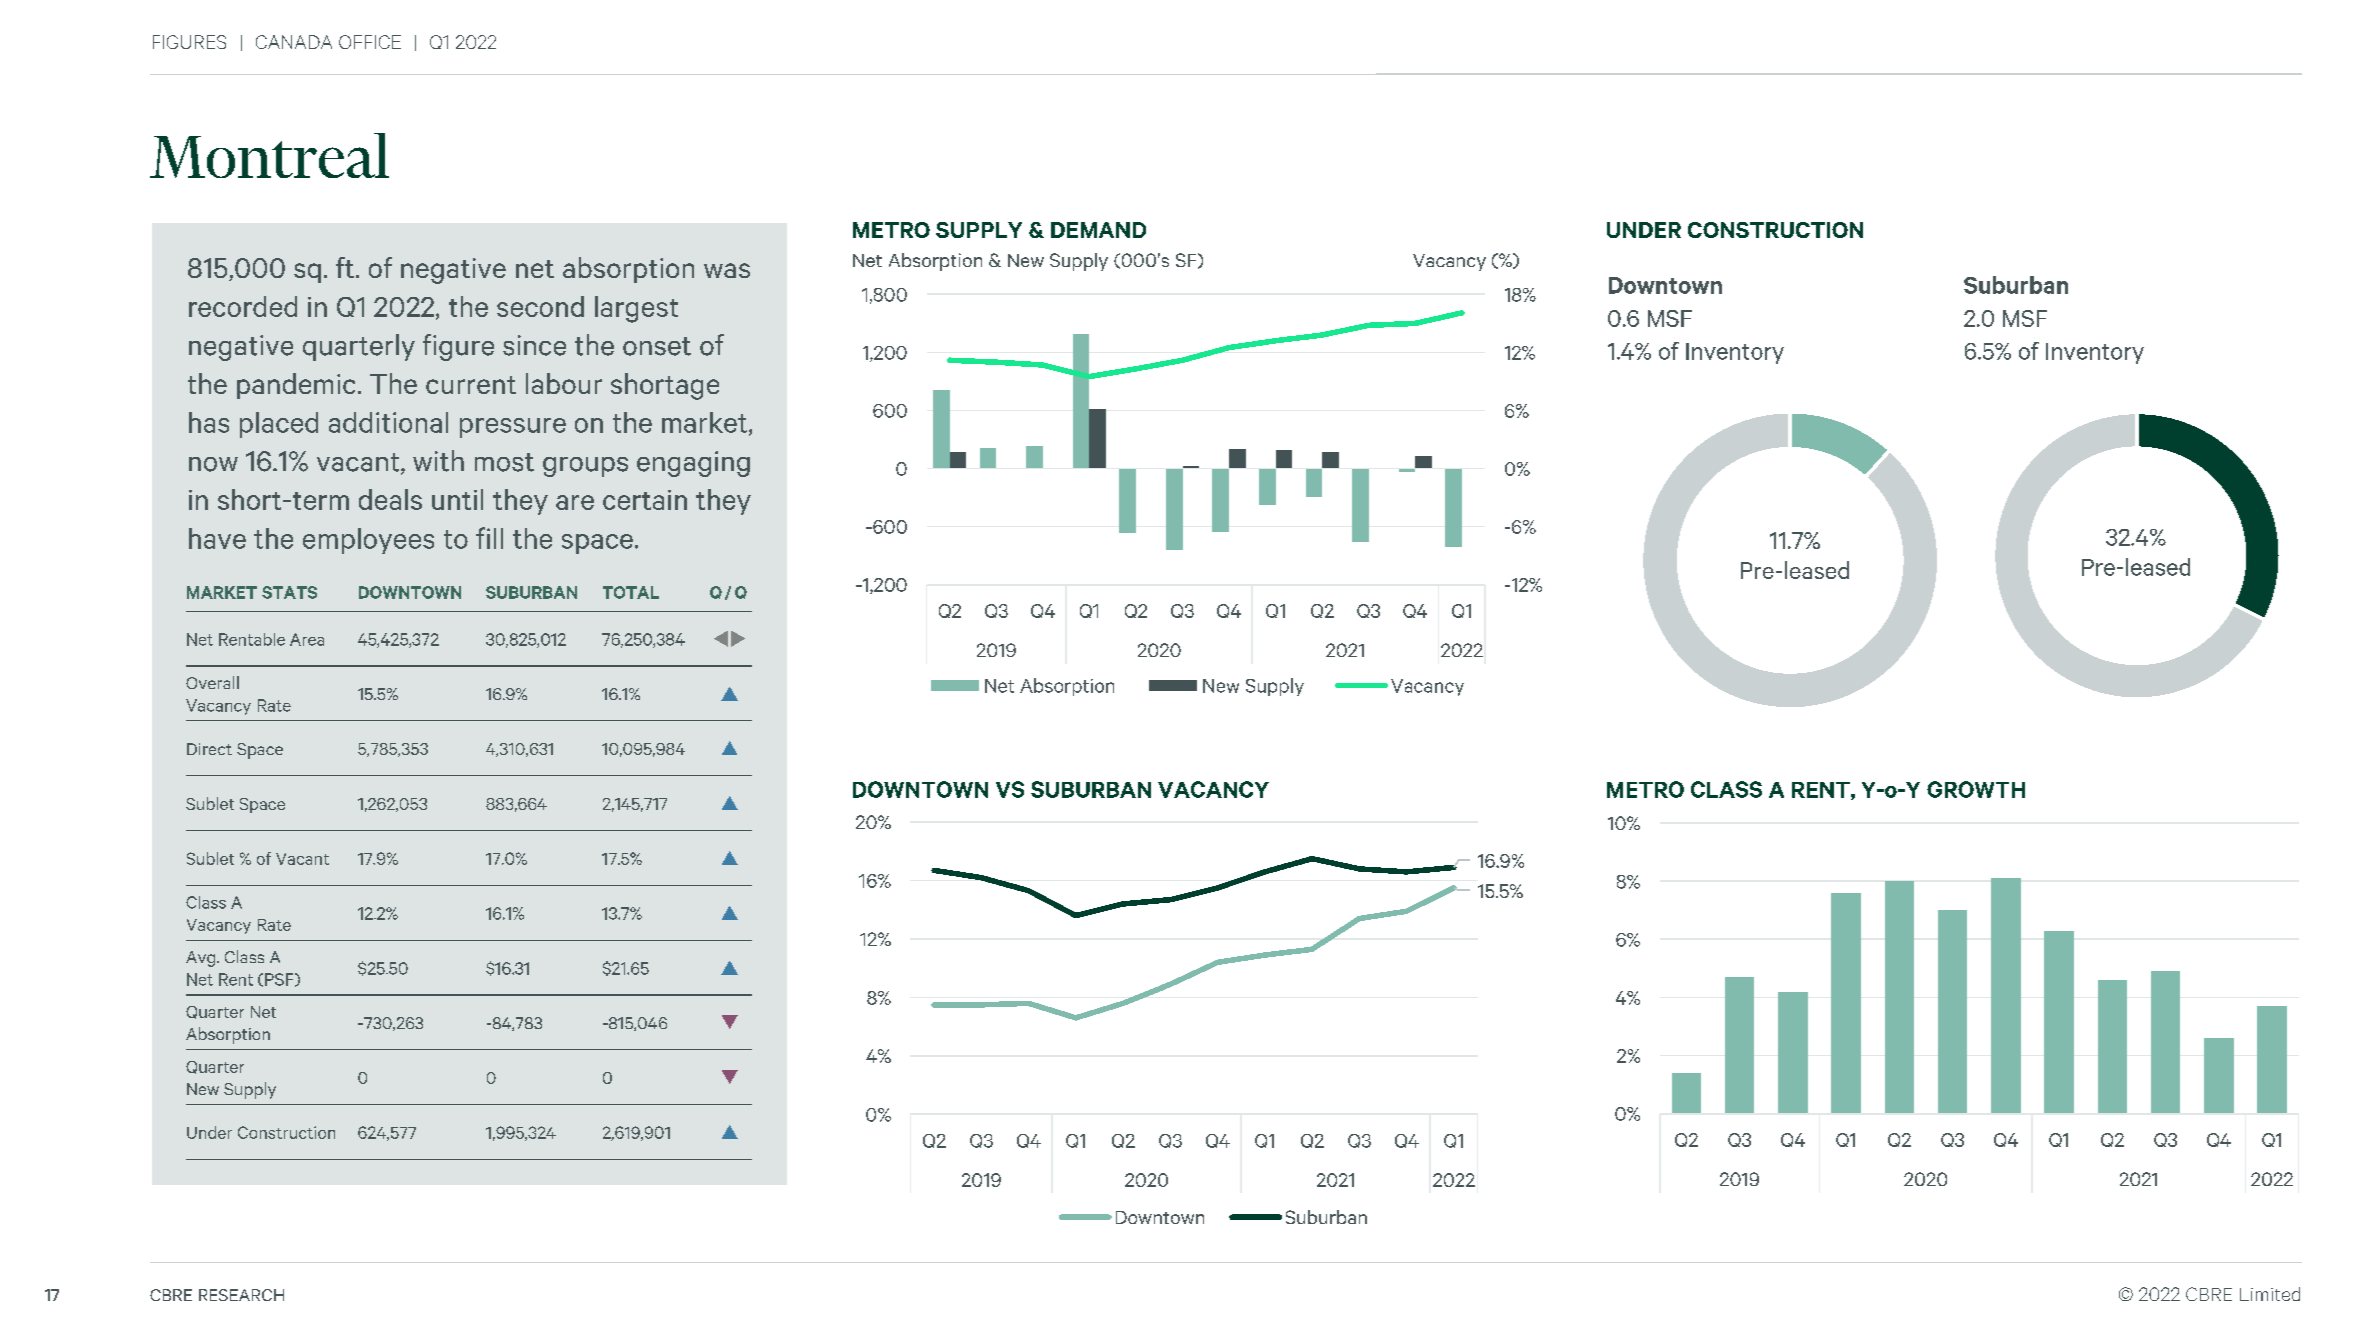 The height and width of the screenshot is (1337, 2377). What do you see at coordinates (370, 42) in the screenshot?
I see `OFFICE` at bounding box center [370, 42].
